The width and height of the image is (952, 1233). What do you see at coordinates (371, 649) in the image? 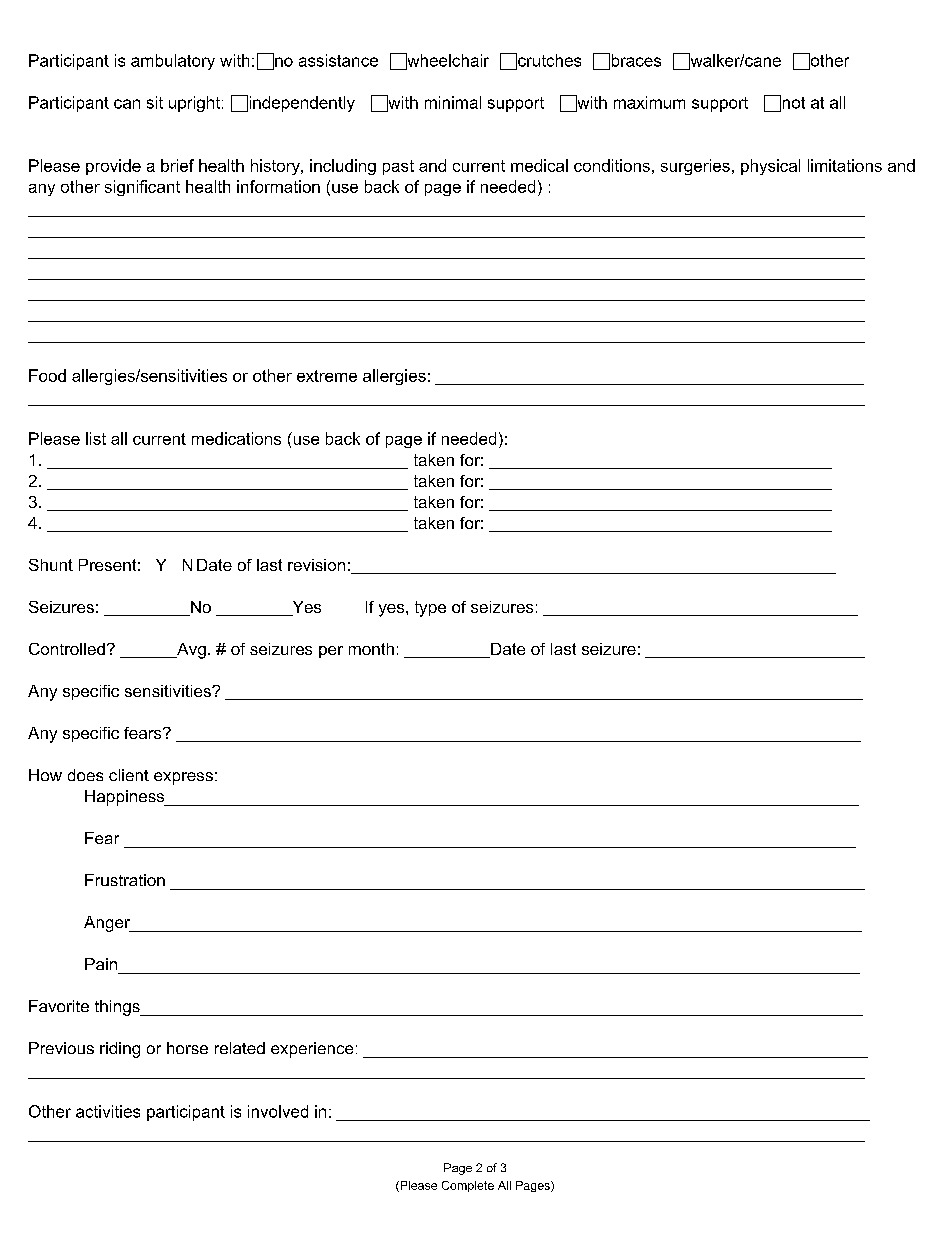
I see `month` at bounding box center [371, 649].
